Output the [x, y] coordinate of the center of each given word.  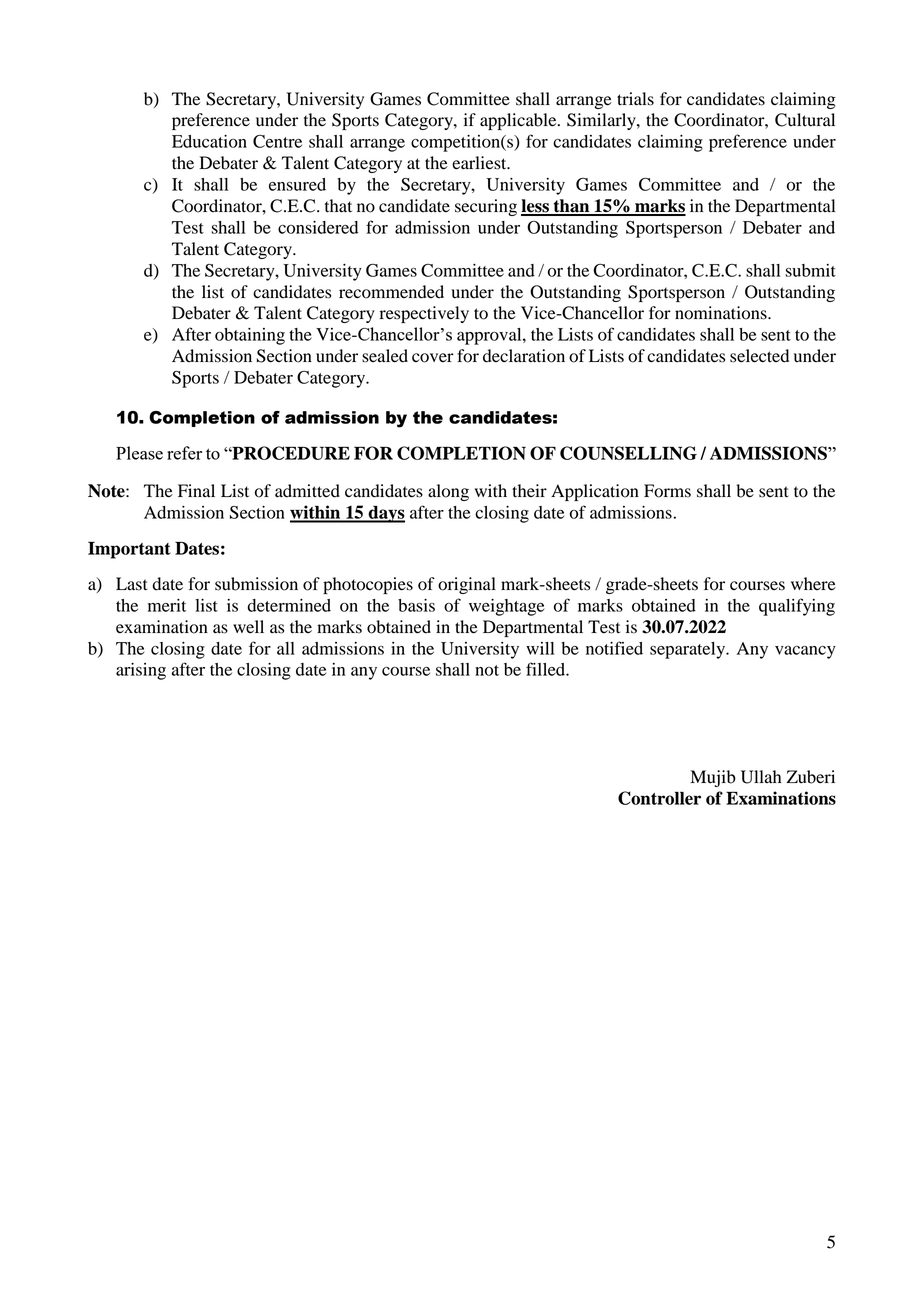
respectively [424, 314]
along [448, 492]
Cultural [805, 120]
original [467, 585]
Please [139, 453]
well [248, 627]
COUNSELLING [628, 453]
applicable [519, 121]
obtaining [250, 336]
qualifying [797, 607]
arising [141, 671]
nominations [722, 313]
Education [209, 141]
